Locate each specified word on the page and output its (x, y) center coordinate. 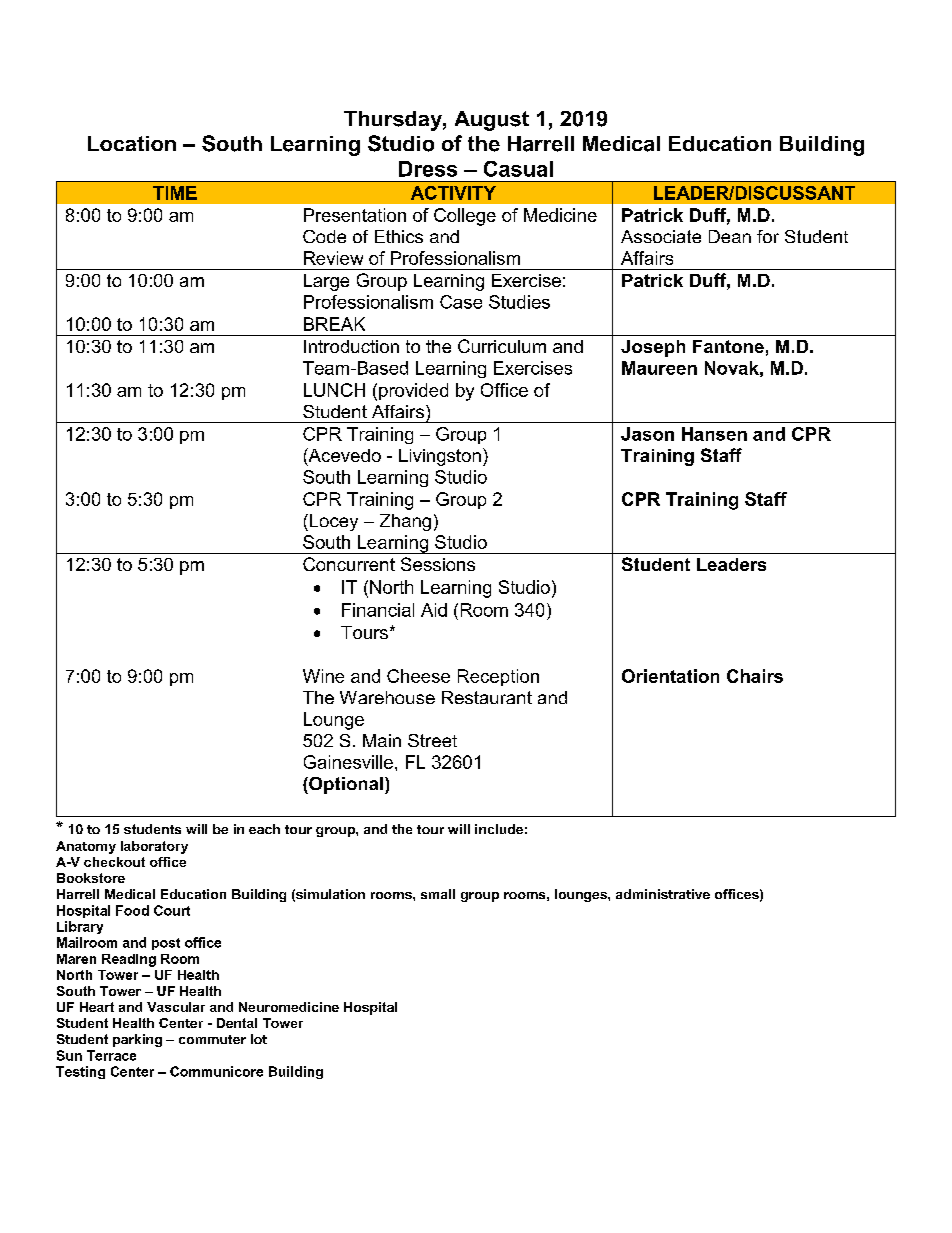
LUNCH (334, 390)
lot (259, 1039)
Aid (434, 610)
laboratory (154, 847)
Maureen (659, 368)
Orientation (670, 676)
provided (413, 391)
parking (137, 1040)
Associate (661, 236)
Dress (428, 169)
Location (132, 143)
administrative (663, 894)
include (499, 829)
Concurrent (349, 564)
